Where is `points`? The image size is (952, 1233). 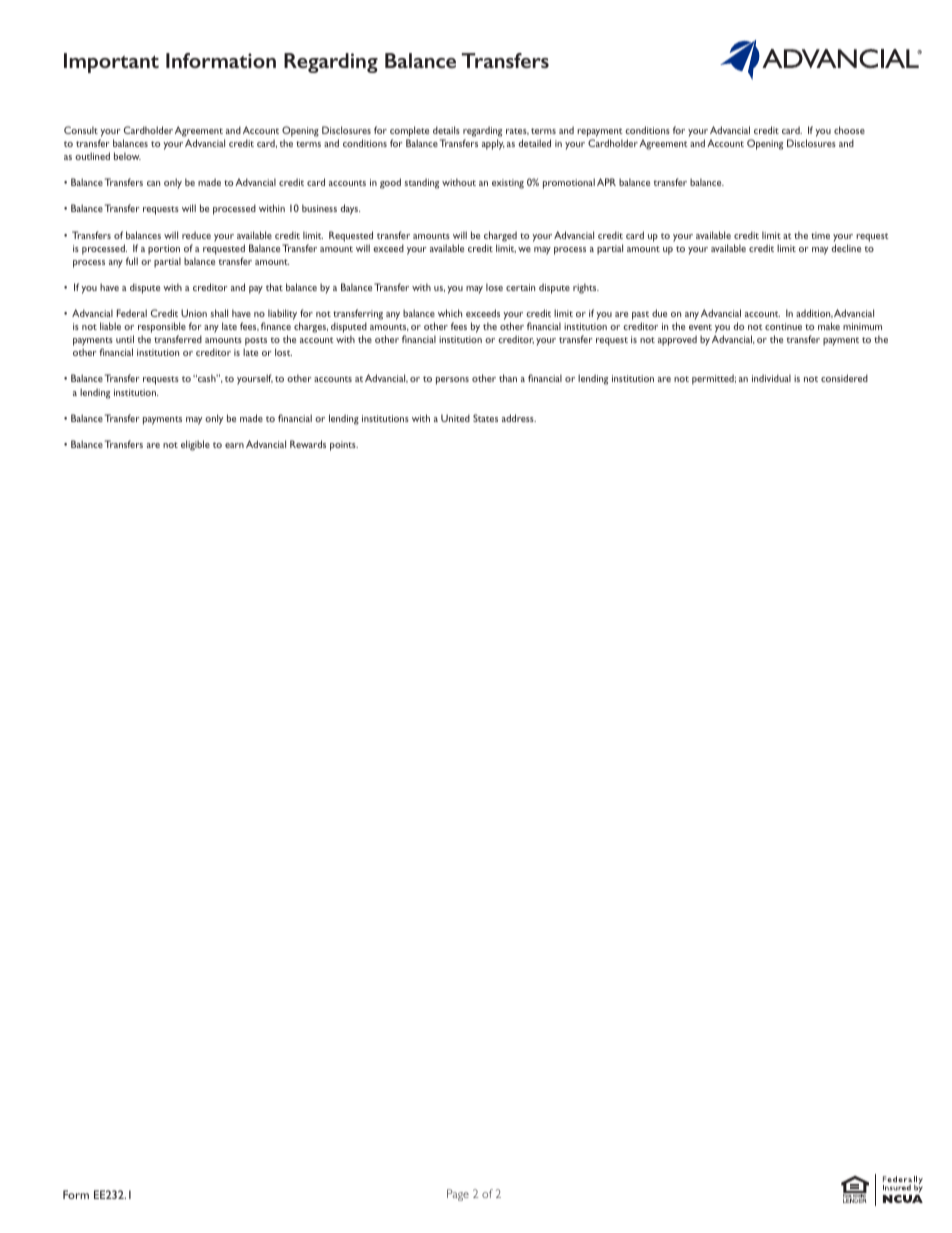 points is located at coordinates (344, 446).
